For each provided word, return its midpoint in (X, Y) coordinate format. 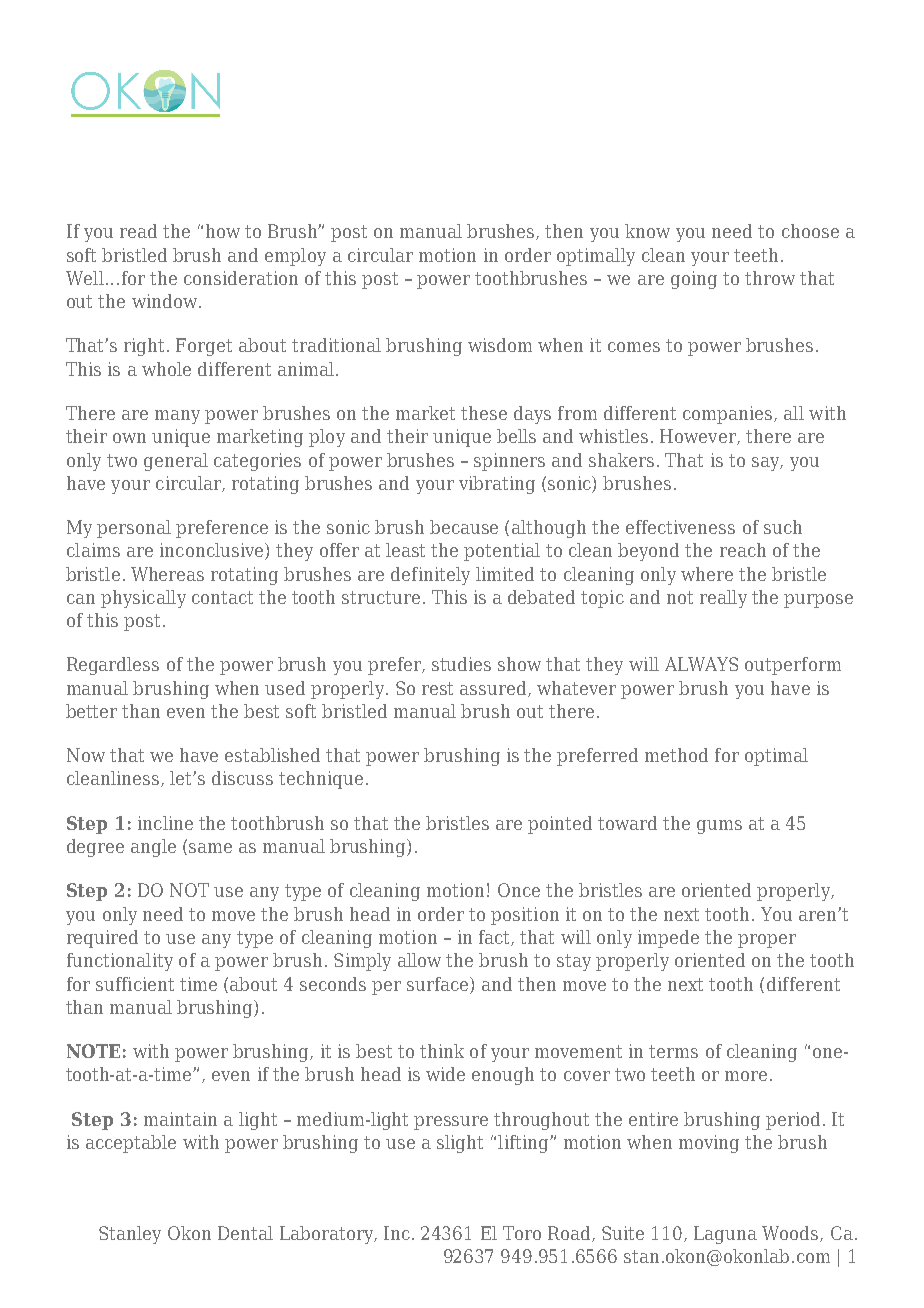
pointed (560, 825)
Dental (245, 1233)
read (138, 231)
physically (143, 599)
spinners (509, 462)
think (442, 1051)
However (699, 437)
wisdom (500, 345)
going (694, 280)
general (176, 462)
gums (719, 827)
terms (673, 1051)
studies (461, 664)
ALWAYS (701, 664)
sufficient (135, 984)
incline (165, 823)
